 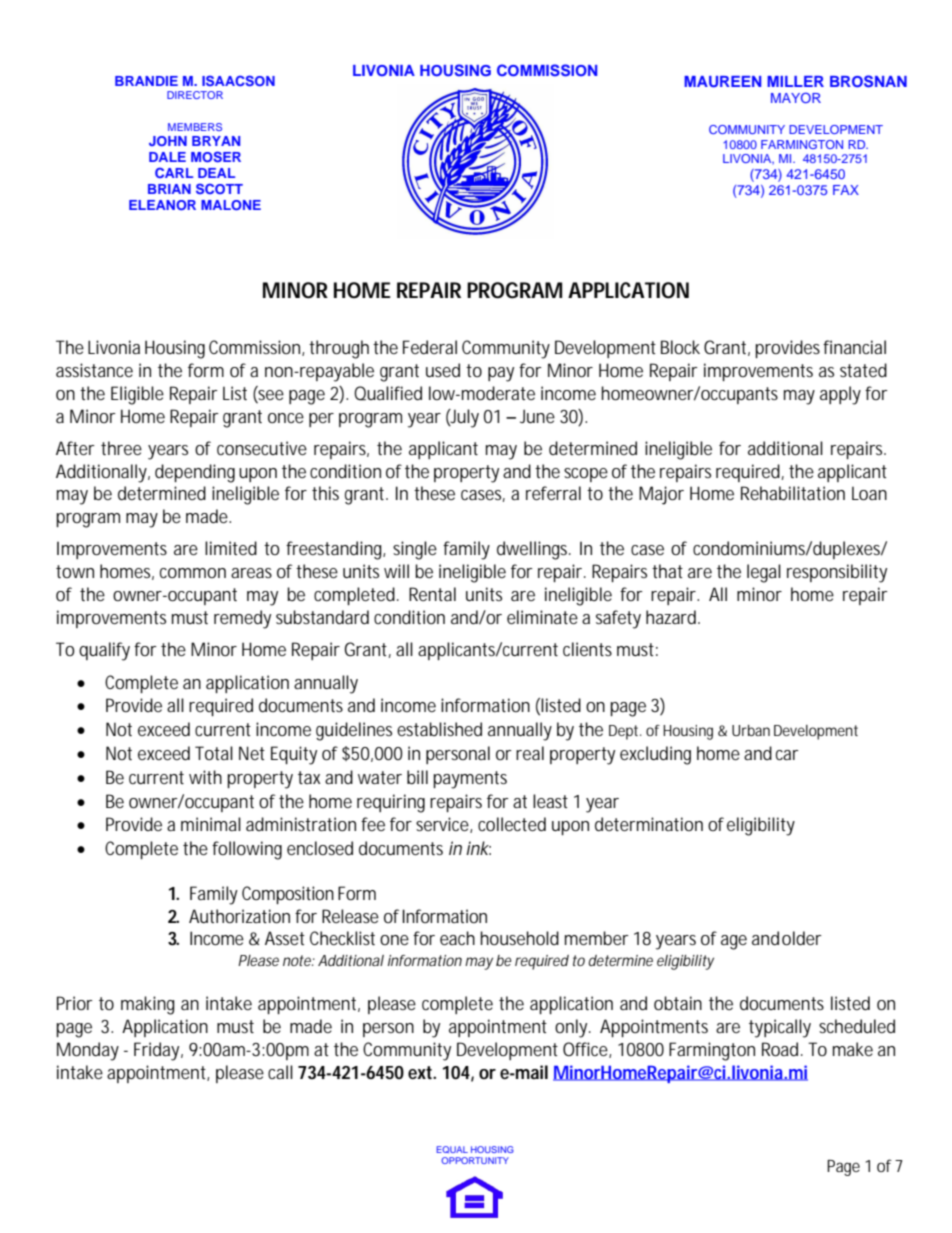 What do you see at coordinates (195, 95) in the screenshot?
I see `DIRECTOR` at bounding box center [195, 95].
